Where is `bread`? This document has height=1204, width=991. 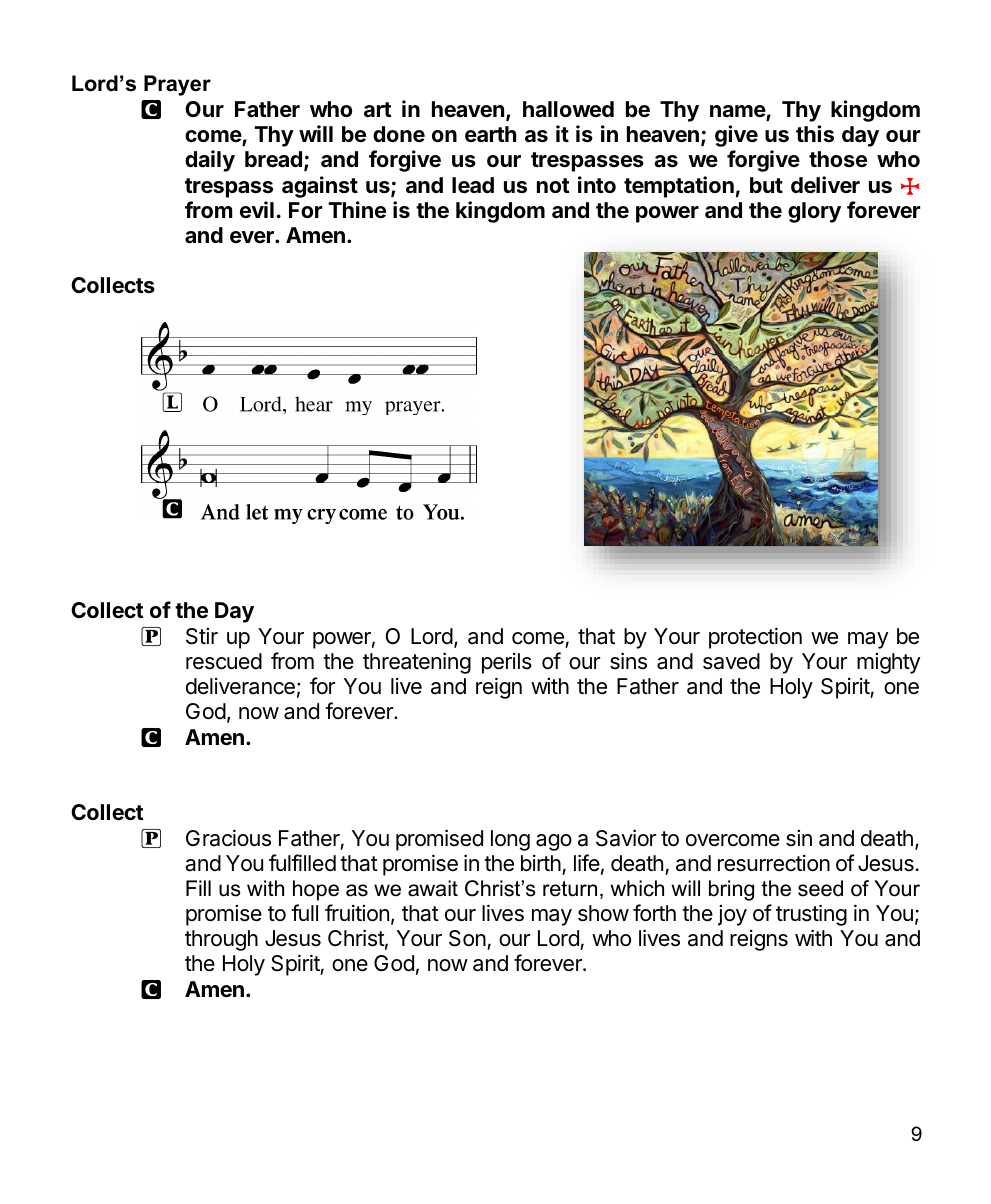
bread is located at coordinates (273, 159).
